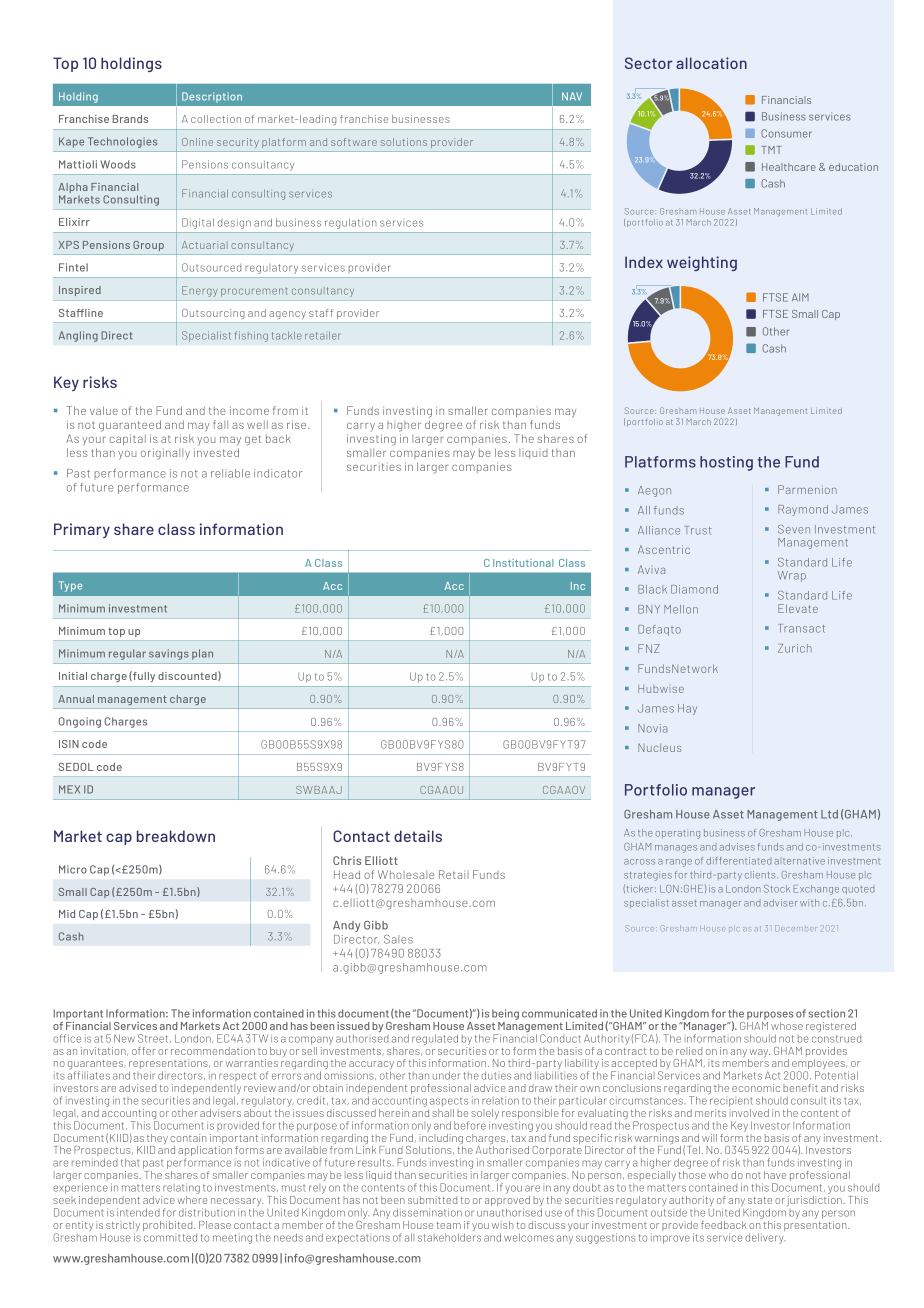 This page has width=924, height=1308. I want to click on Zurich, so click(795, 648).
